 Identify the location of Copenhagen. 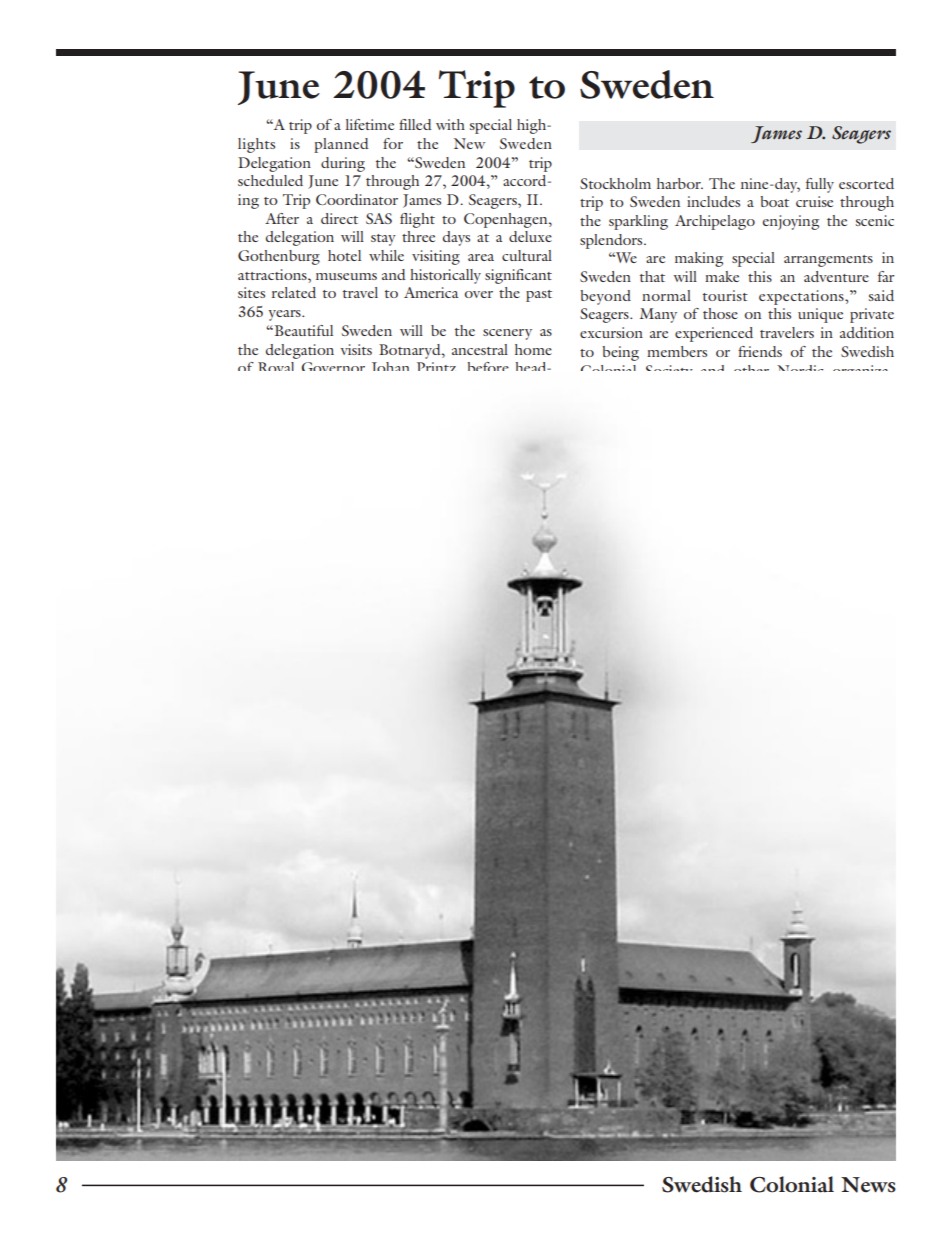
(507, 220).
